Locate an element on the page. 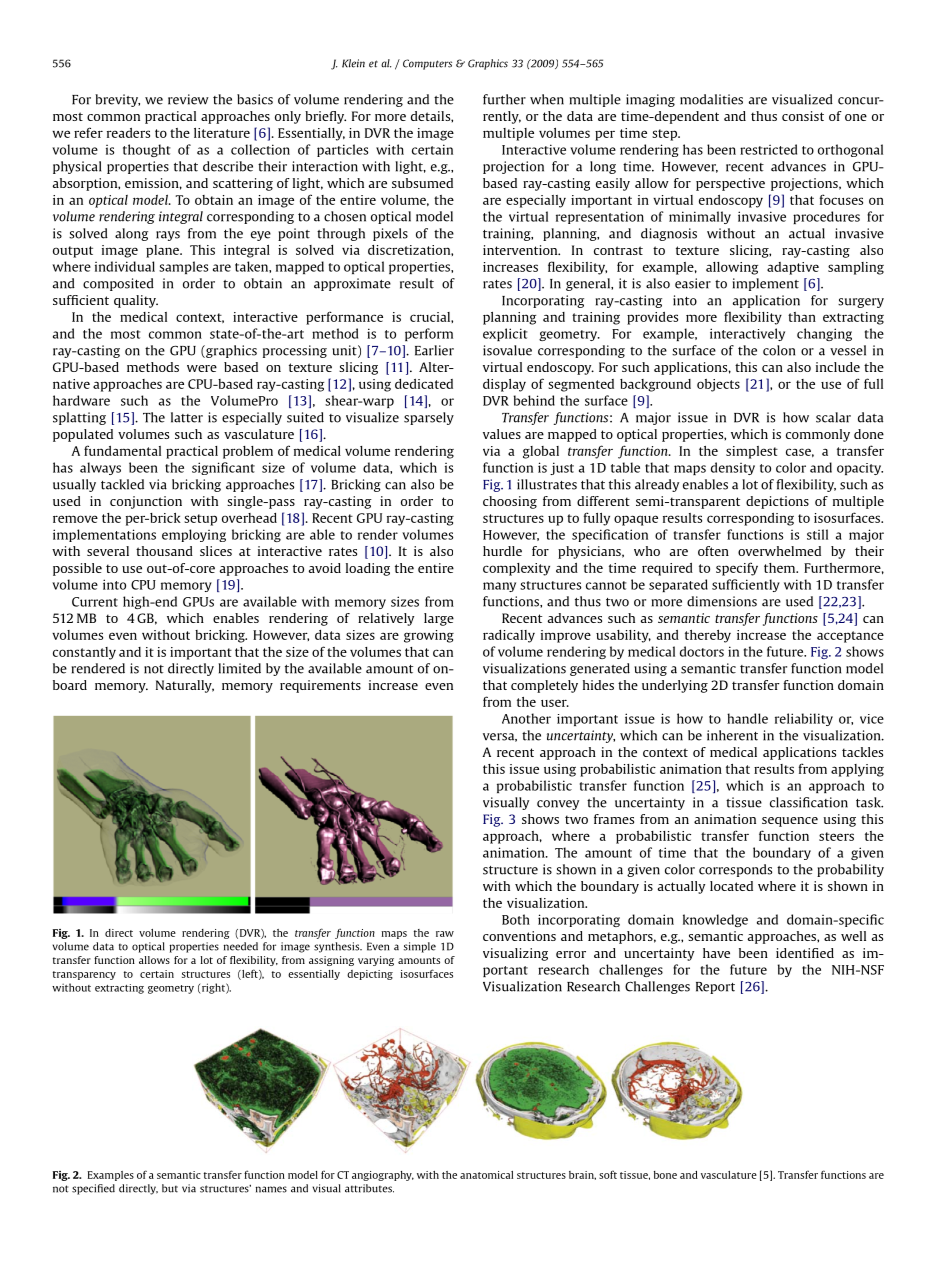 The height and width of the image is (1270, 952). anatomical is located at coordinates (486, 1175).
